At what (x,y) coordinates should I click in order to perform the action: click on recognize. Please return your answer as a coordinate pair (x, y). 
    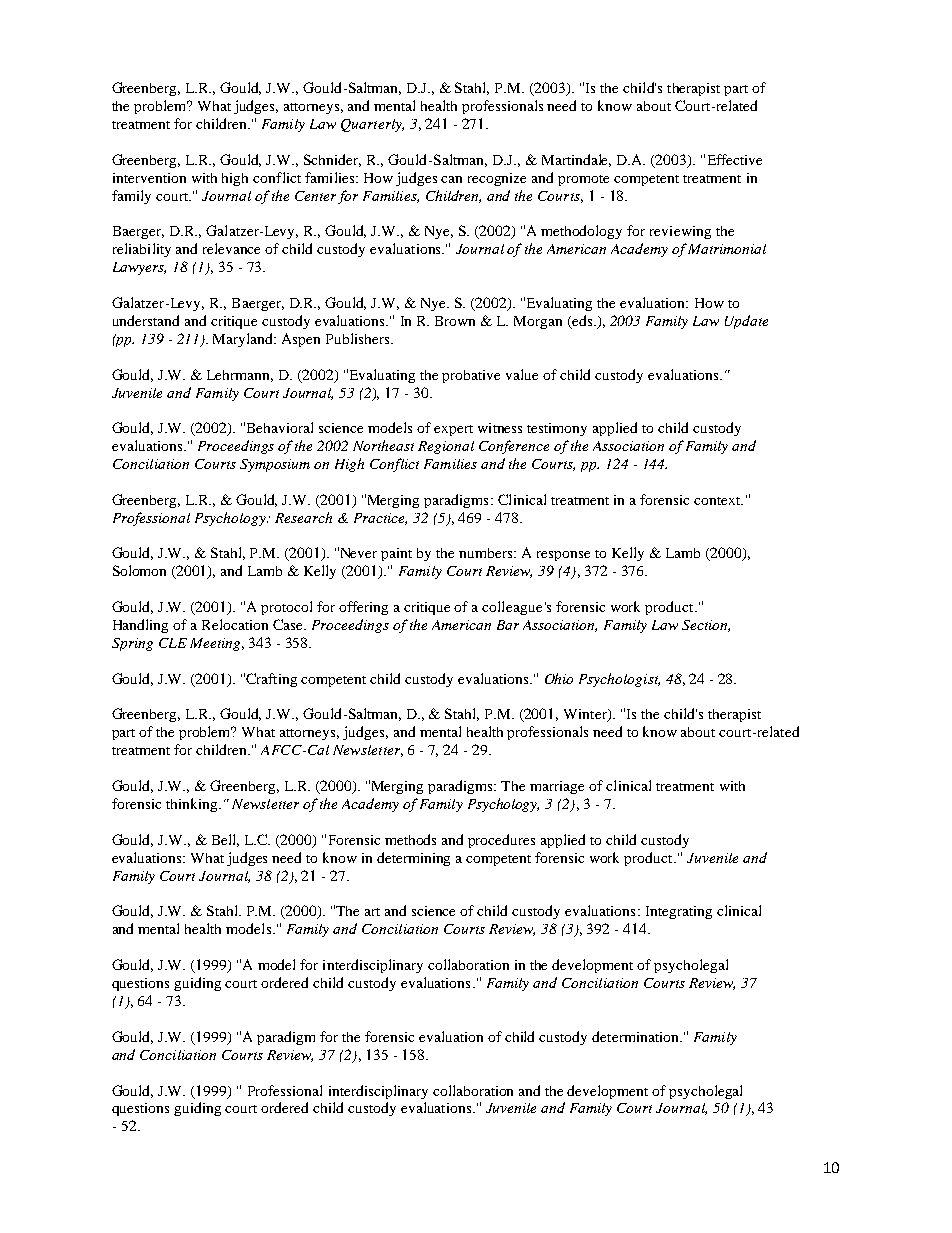
    Looking at the image, I should click on (497, 179).
